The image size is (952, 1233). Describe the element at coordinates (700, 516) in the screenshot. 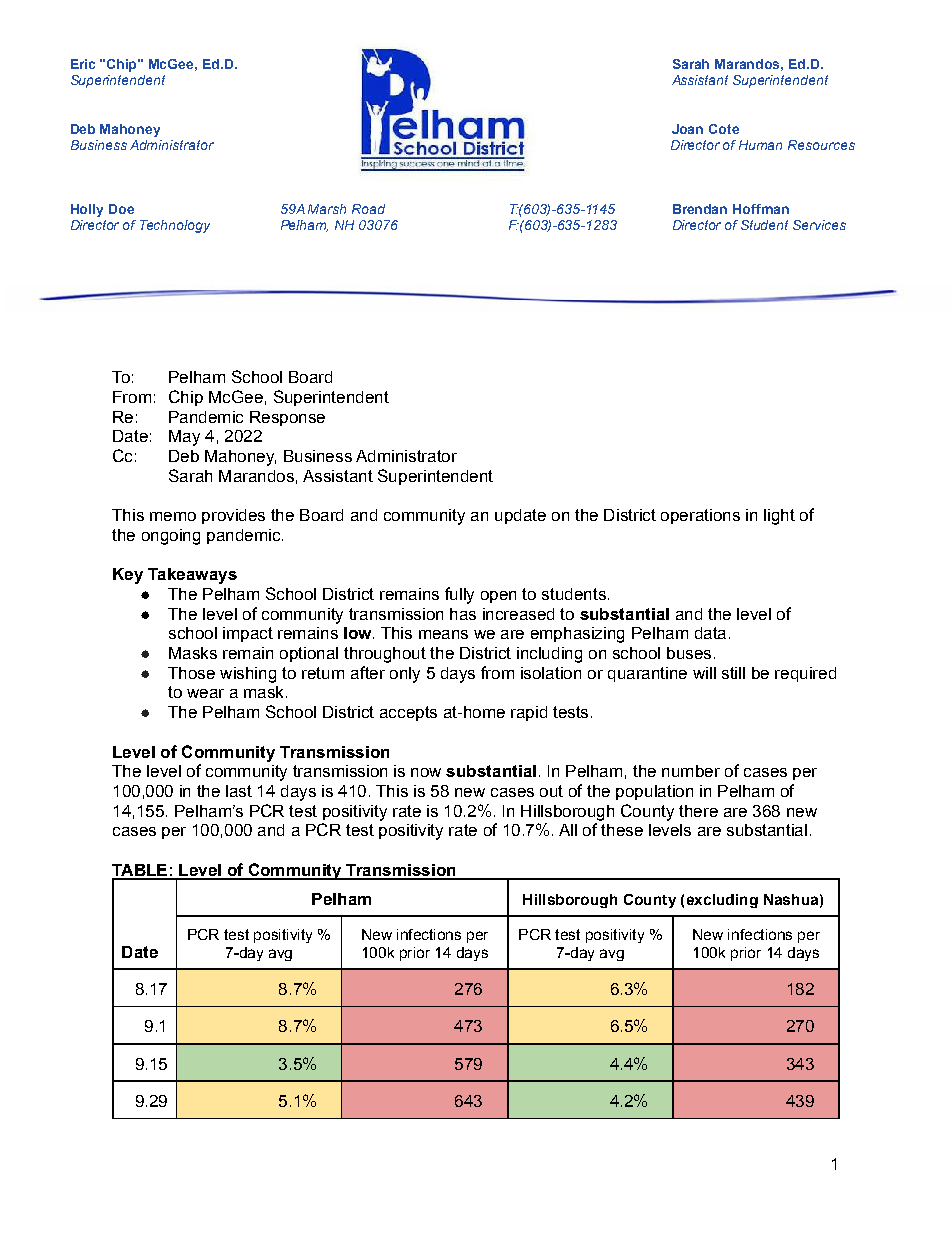

I see `operations` at that location.
